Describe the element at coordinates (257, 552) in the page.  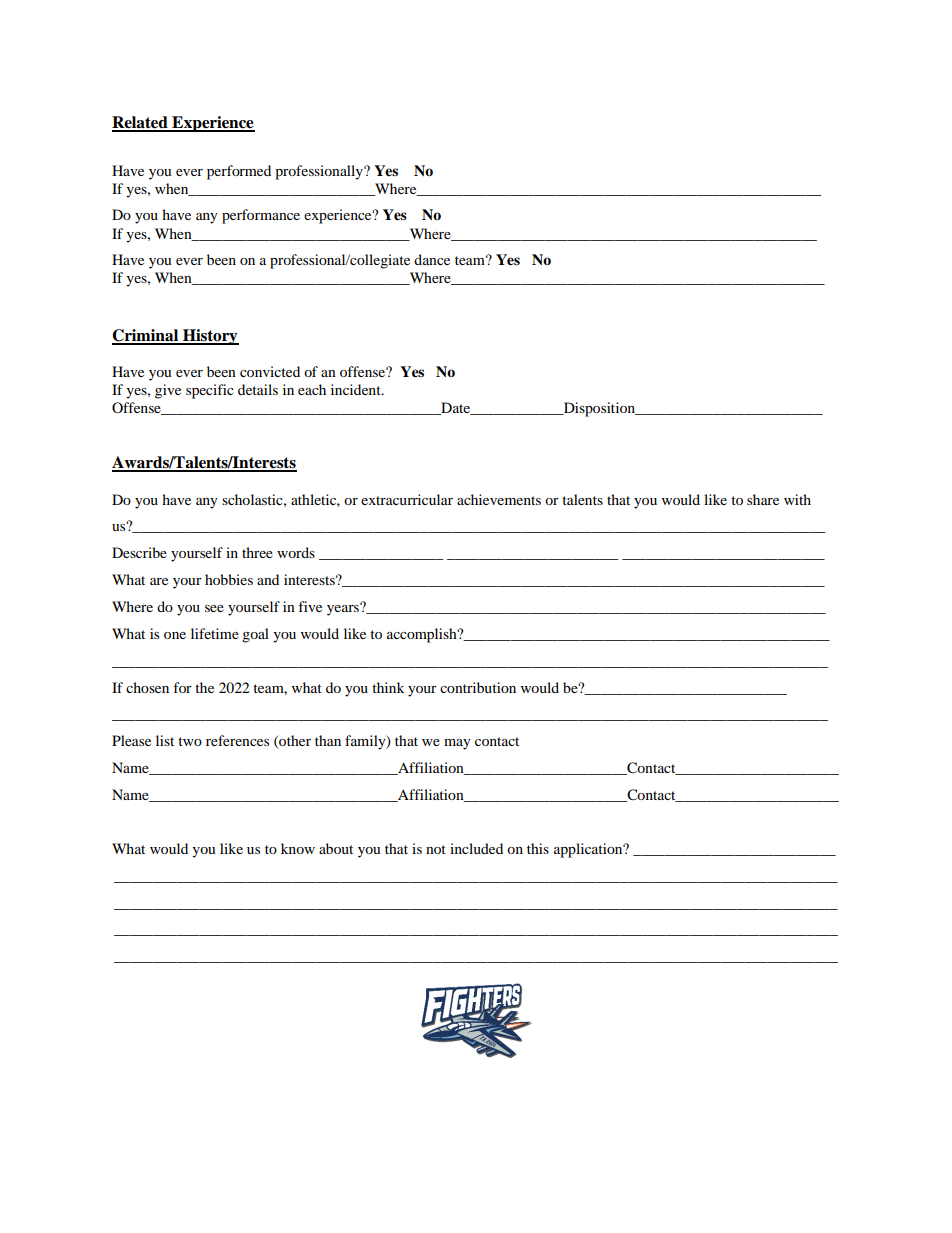
I see `three` at that location.
